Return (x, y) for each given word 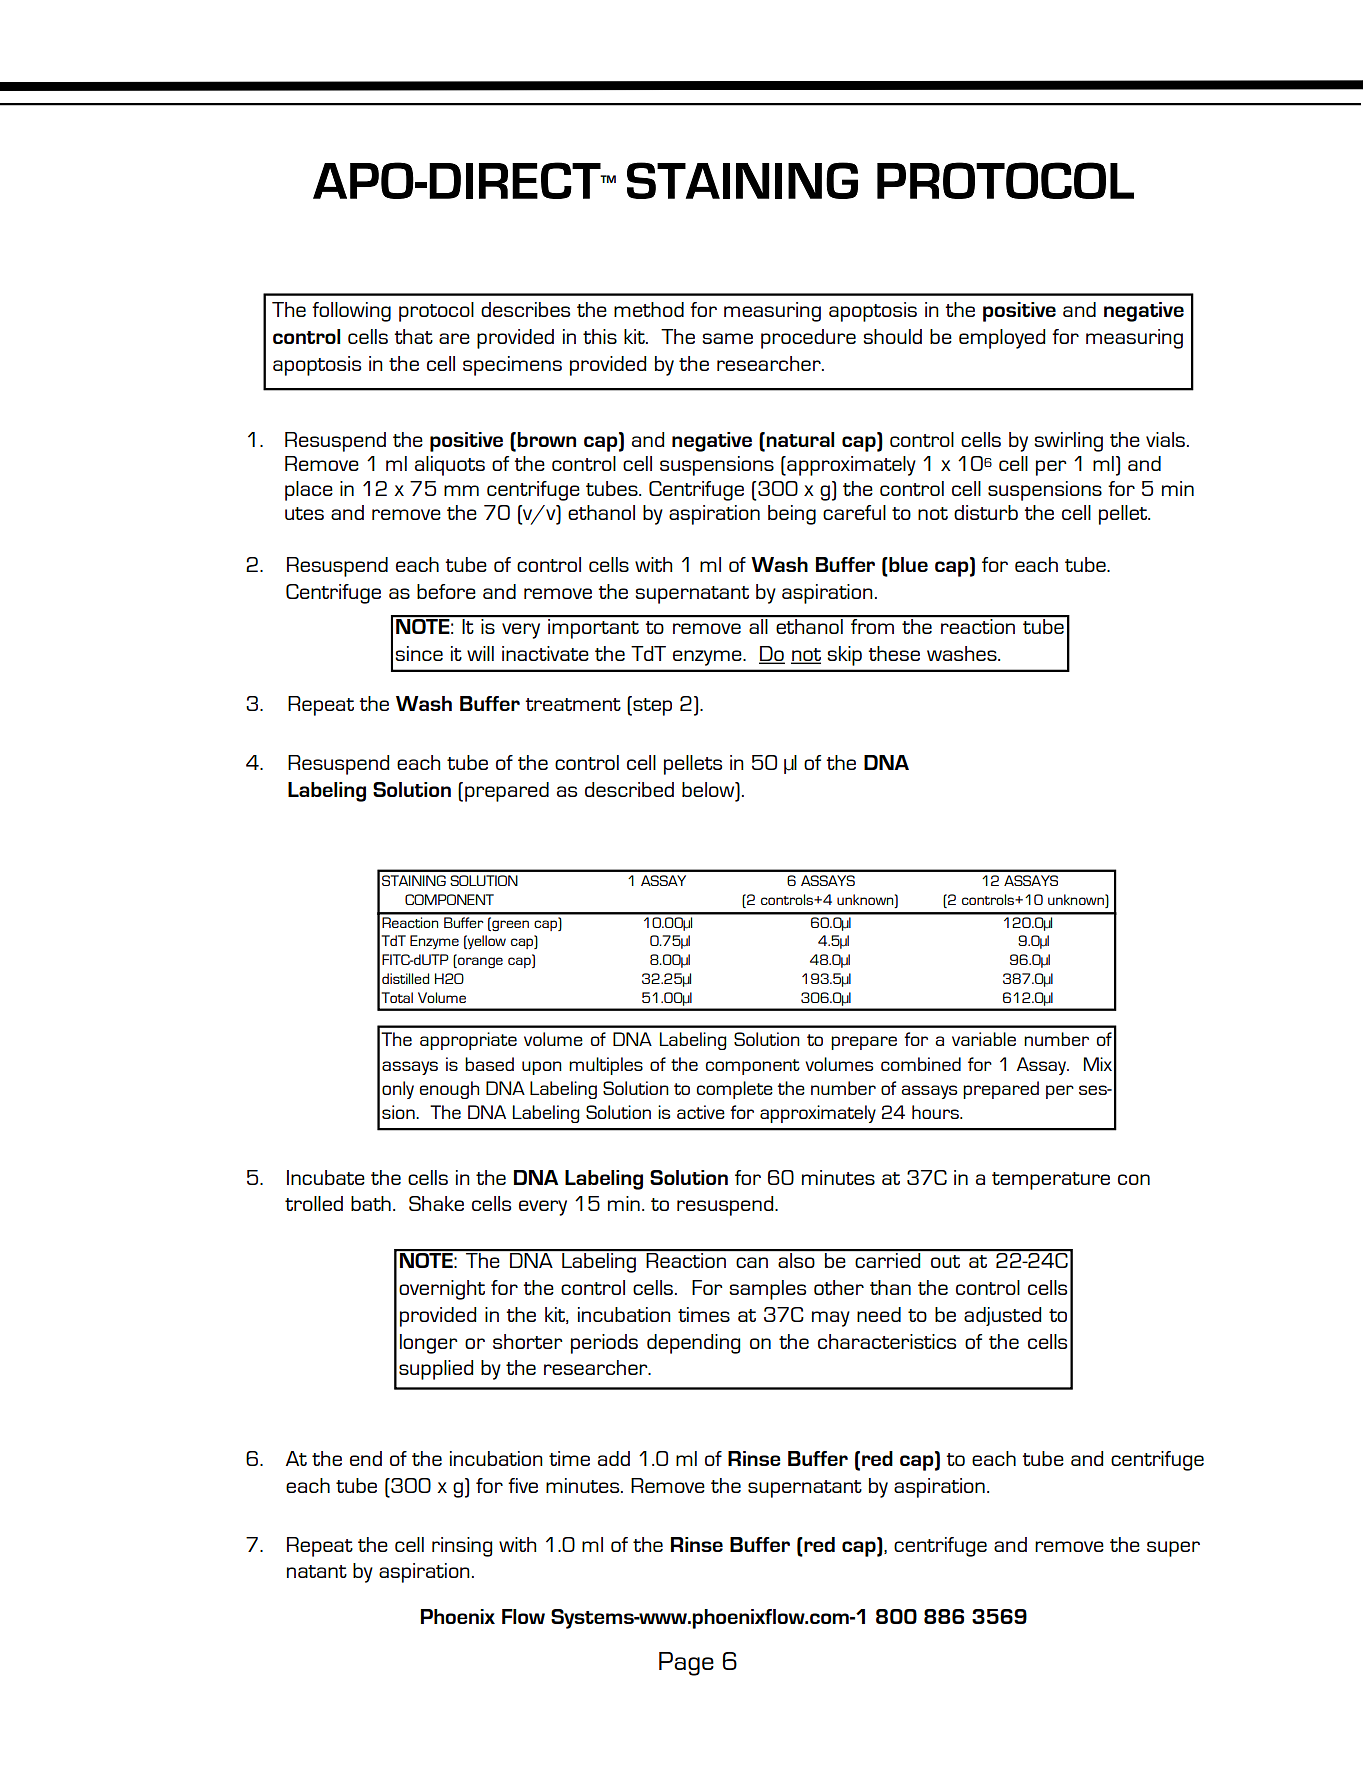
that (413, 336)
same (727, 338)
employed (1002, 339)
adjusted (1002, 1316)
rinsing (462, 1547)
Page (686, 1664)
